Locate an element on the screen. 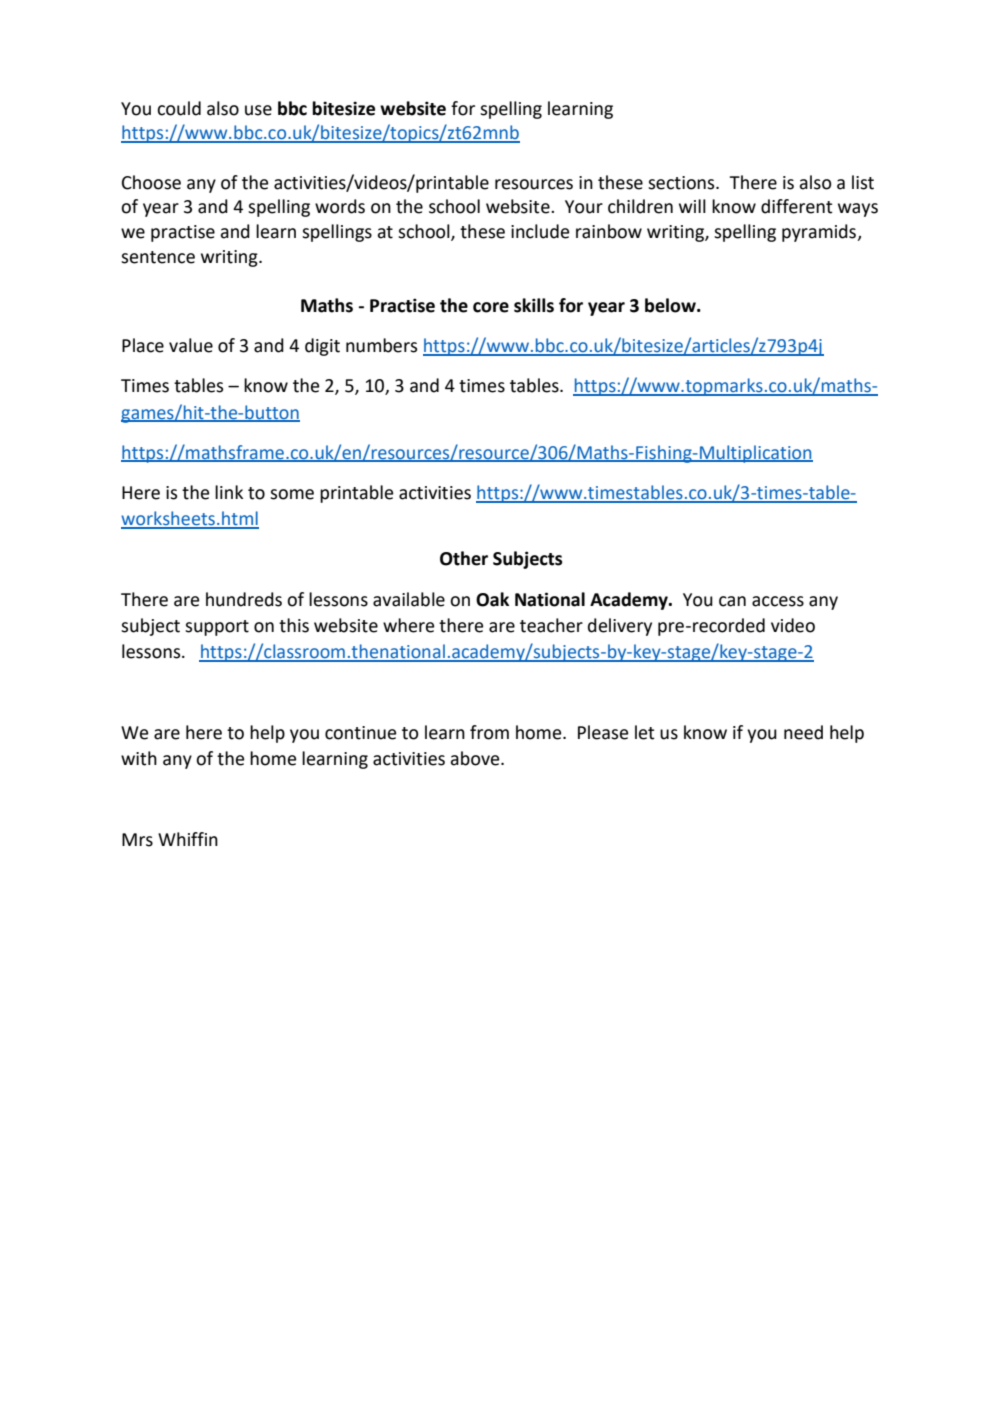  Mrs is located at coordinates (137, 840).
